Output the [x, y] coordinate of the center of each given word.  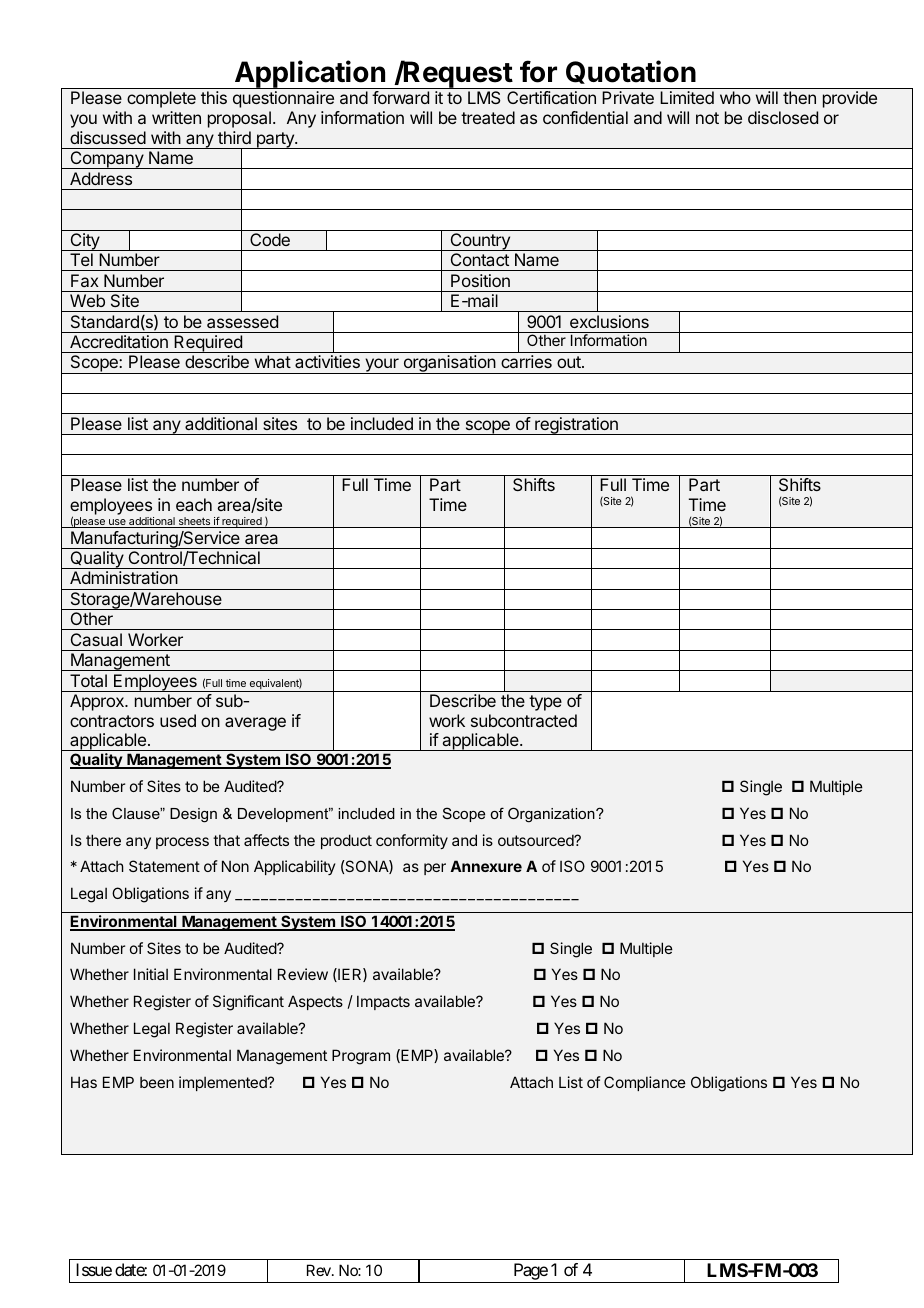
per [435, 869]
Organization [552, 815]
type [545, 703]
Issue [94, 1269]
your [382, 366]
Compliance [645, 1083]
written [176, 117]
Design [193, 815]
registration [576, 426]
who [735, 97]
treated [488, 117]
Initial [151, 974]
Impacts [383, 1002]
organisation [449, 364]
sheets [194, 522]
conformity [412, 841]
